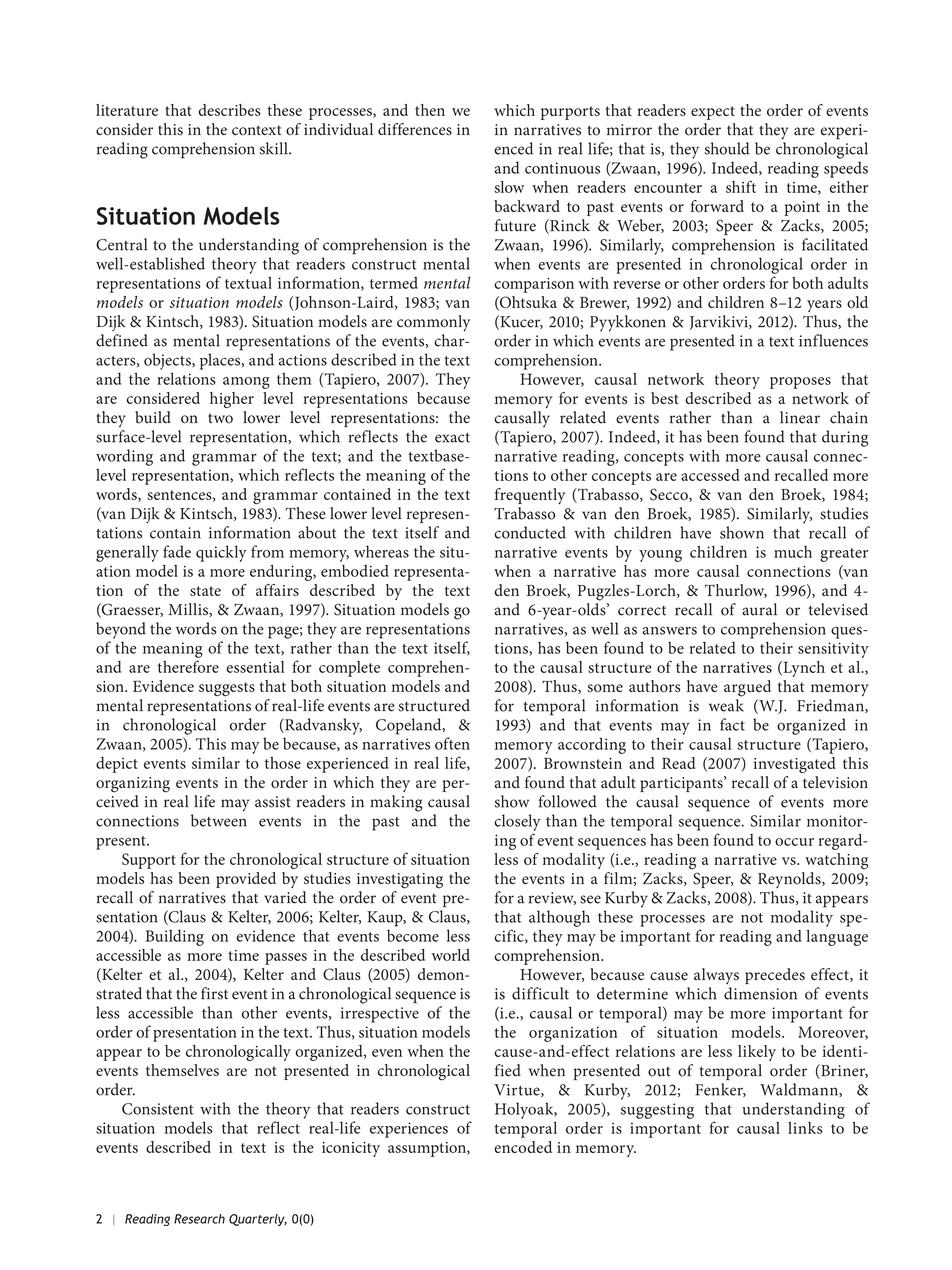 The image size is (952, 1270). Describe the element at coordinates (229, 110) in the page. I see `describes` at that location.
